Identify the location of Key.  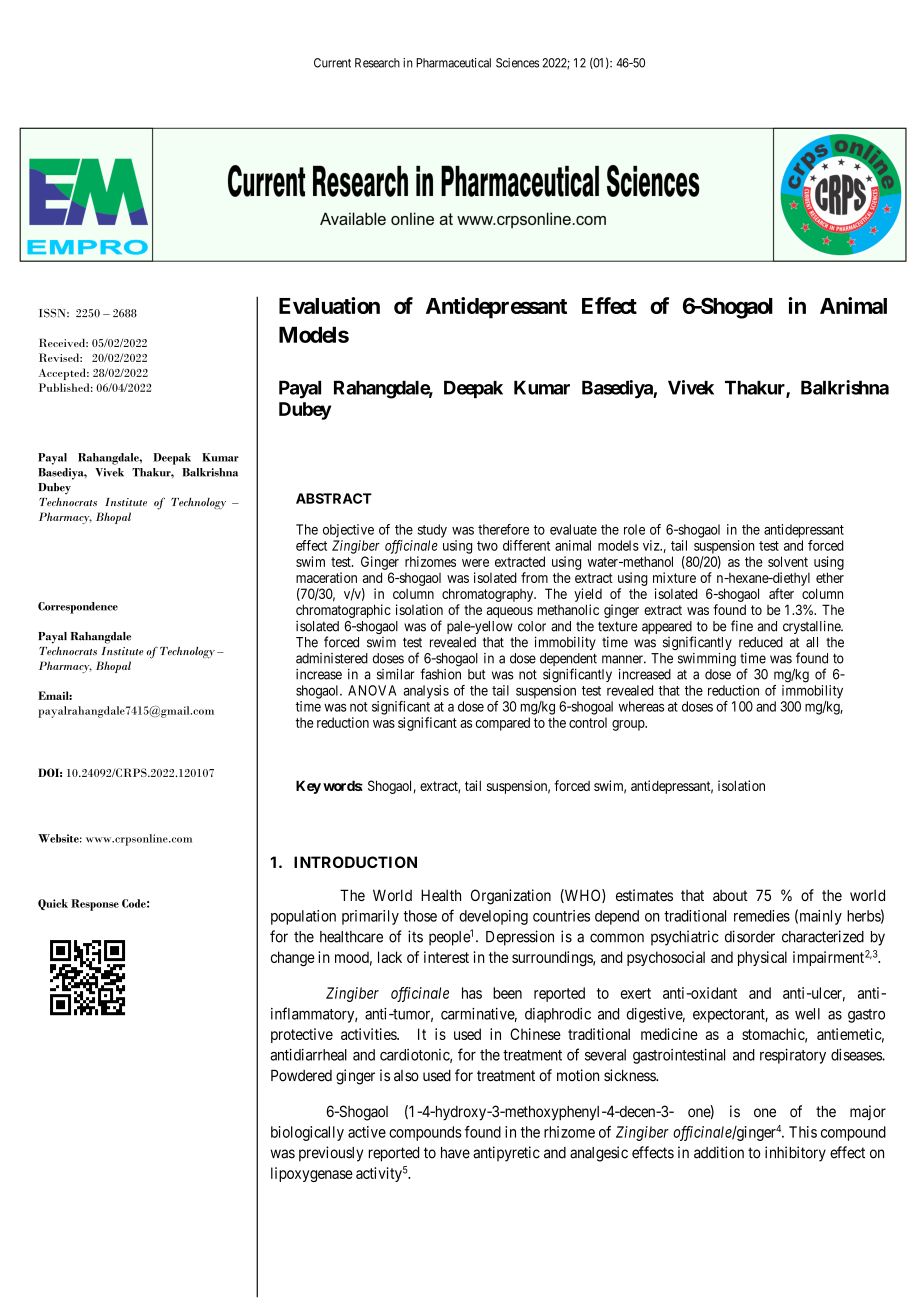
(308, 787).
